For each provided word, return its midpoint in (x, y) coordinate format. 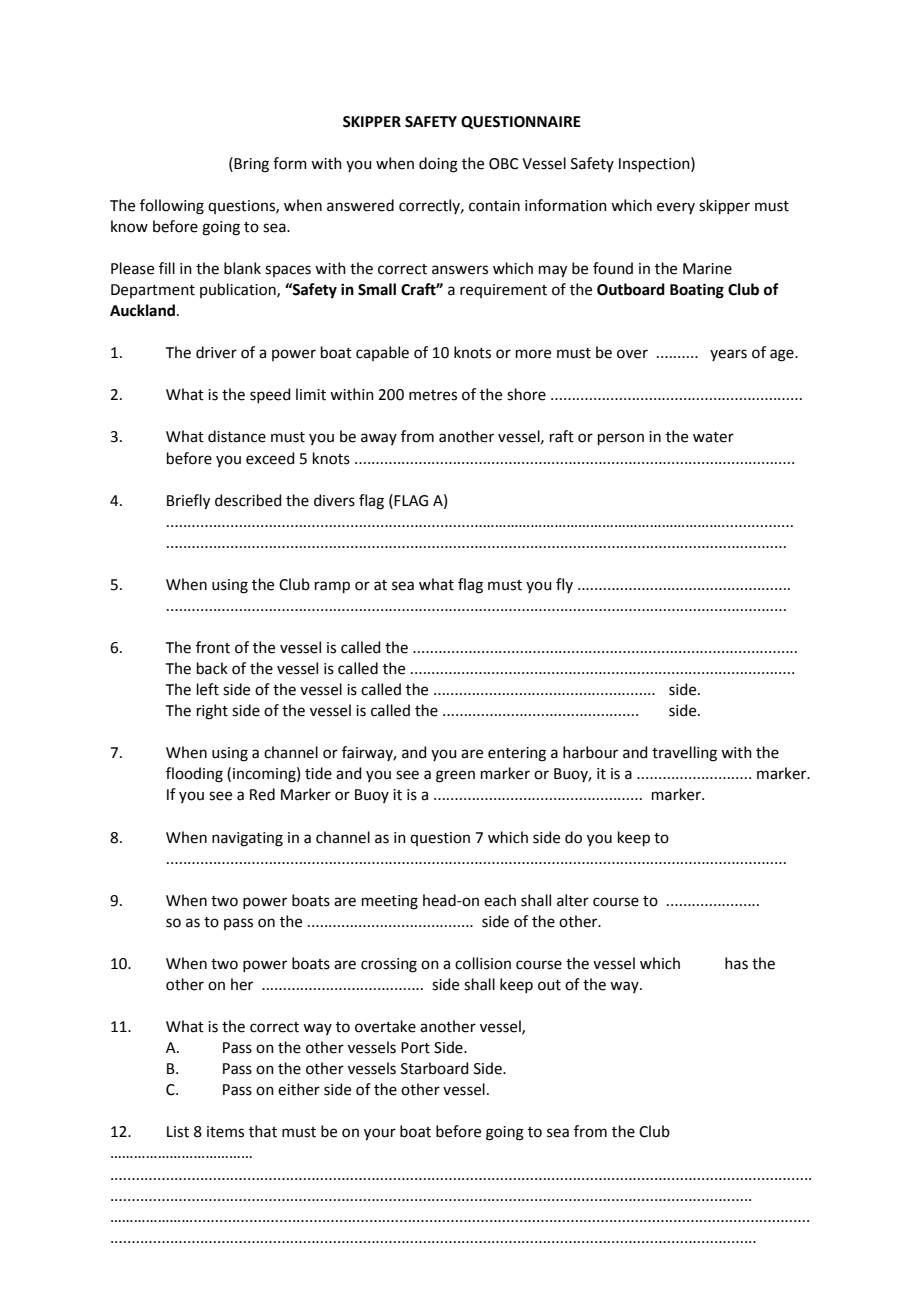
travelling (684, 754)
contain (494, 206)
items (225, 1132)
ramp (332, 587)
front (213, 647)
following (172, 207)
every (676, 208)
